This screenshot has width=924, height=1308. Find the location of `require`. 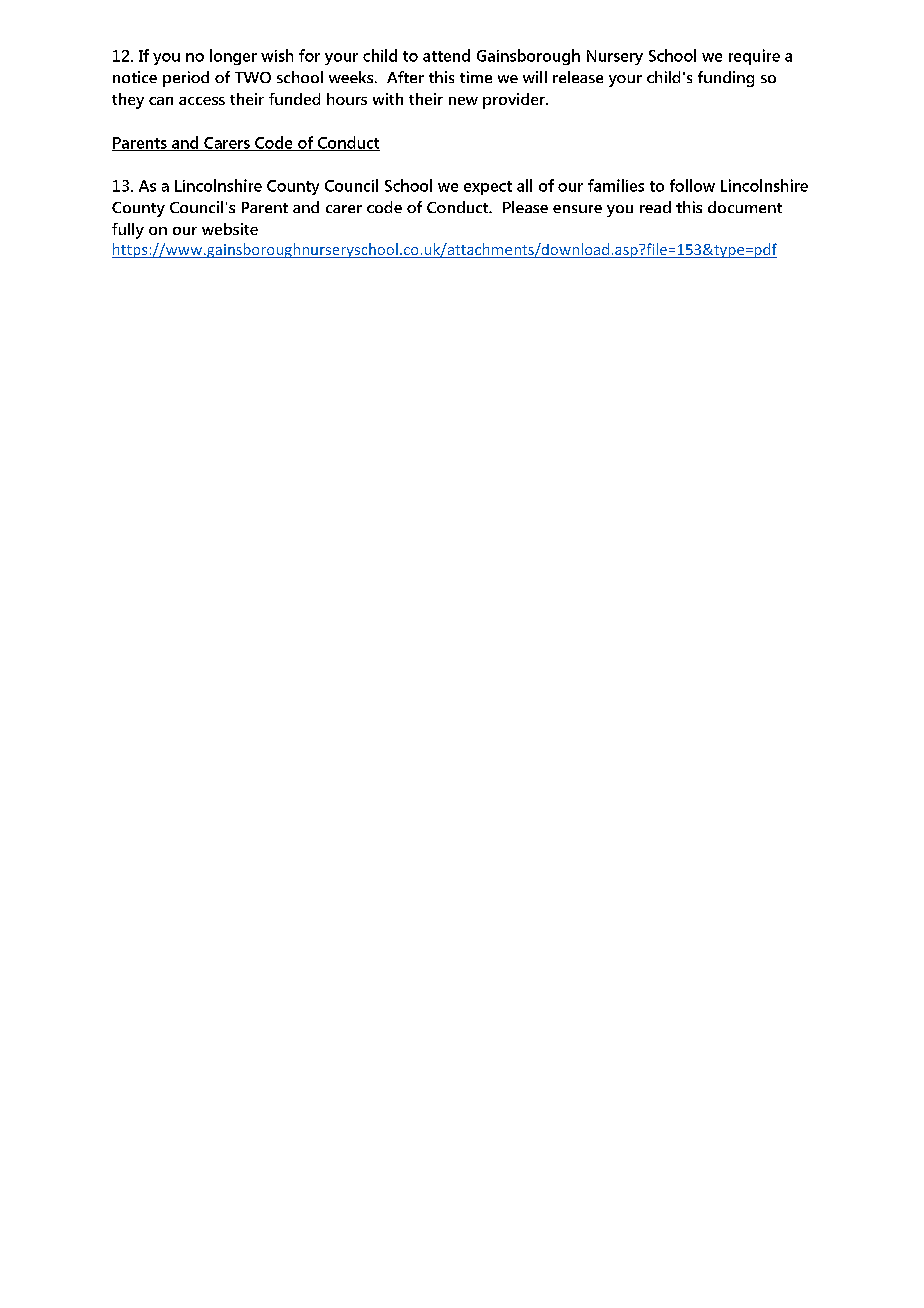

require is located at coordinates (754, 57).
